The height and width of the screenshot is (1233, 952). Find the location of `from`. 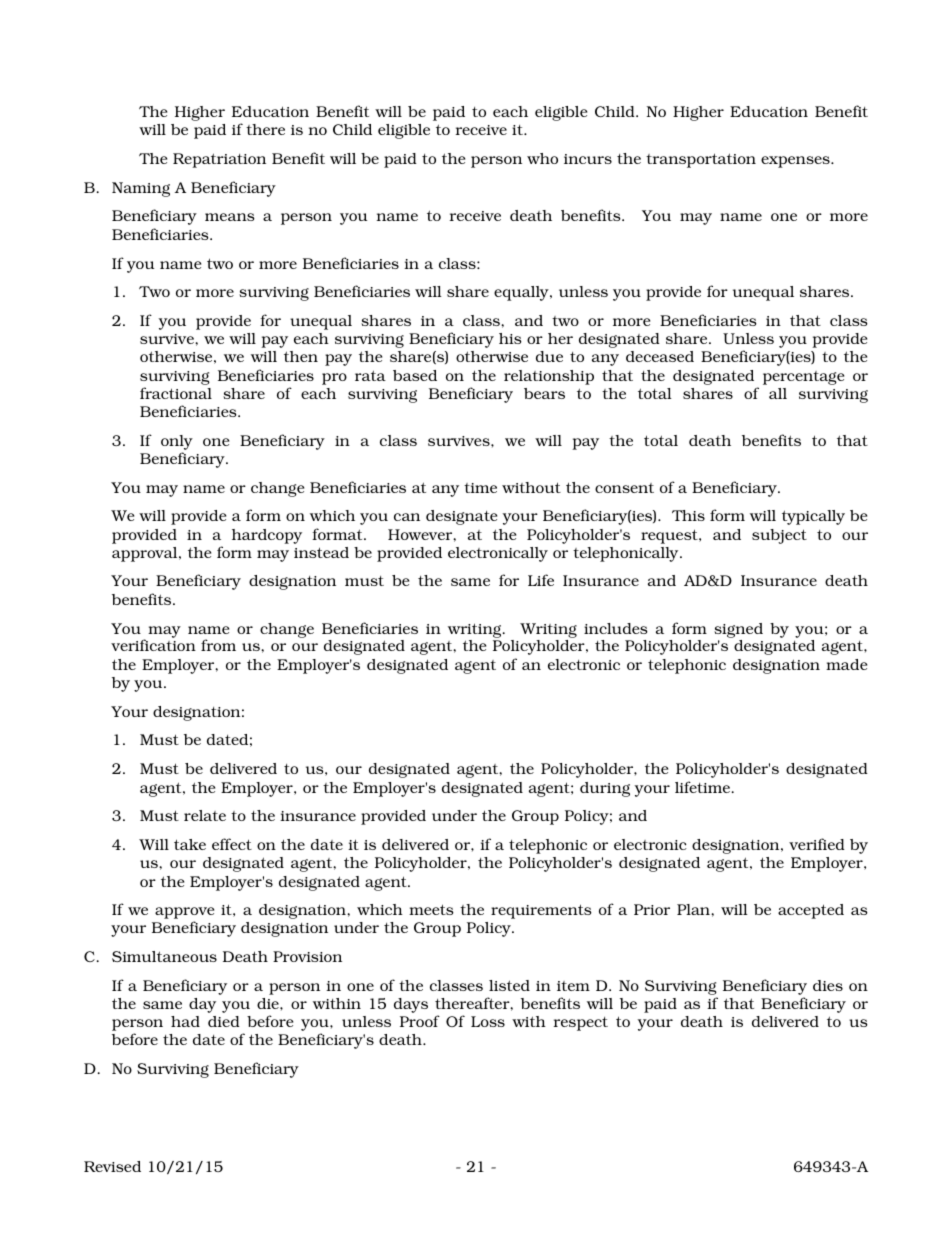

from is located at coordinates (218, 645).
